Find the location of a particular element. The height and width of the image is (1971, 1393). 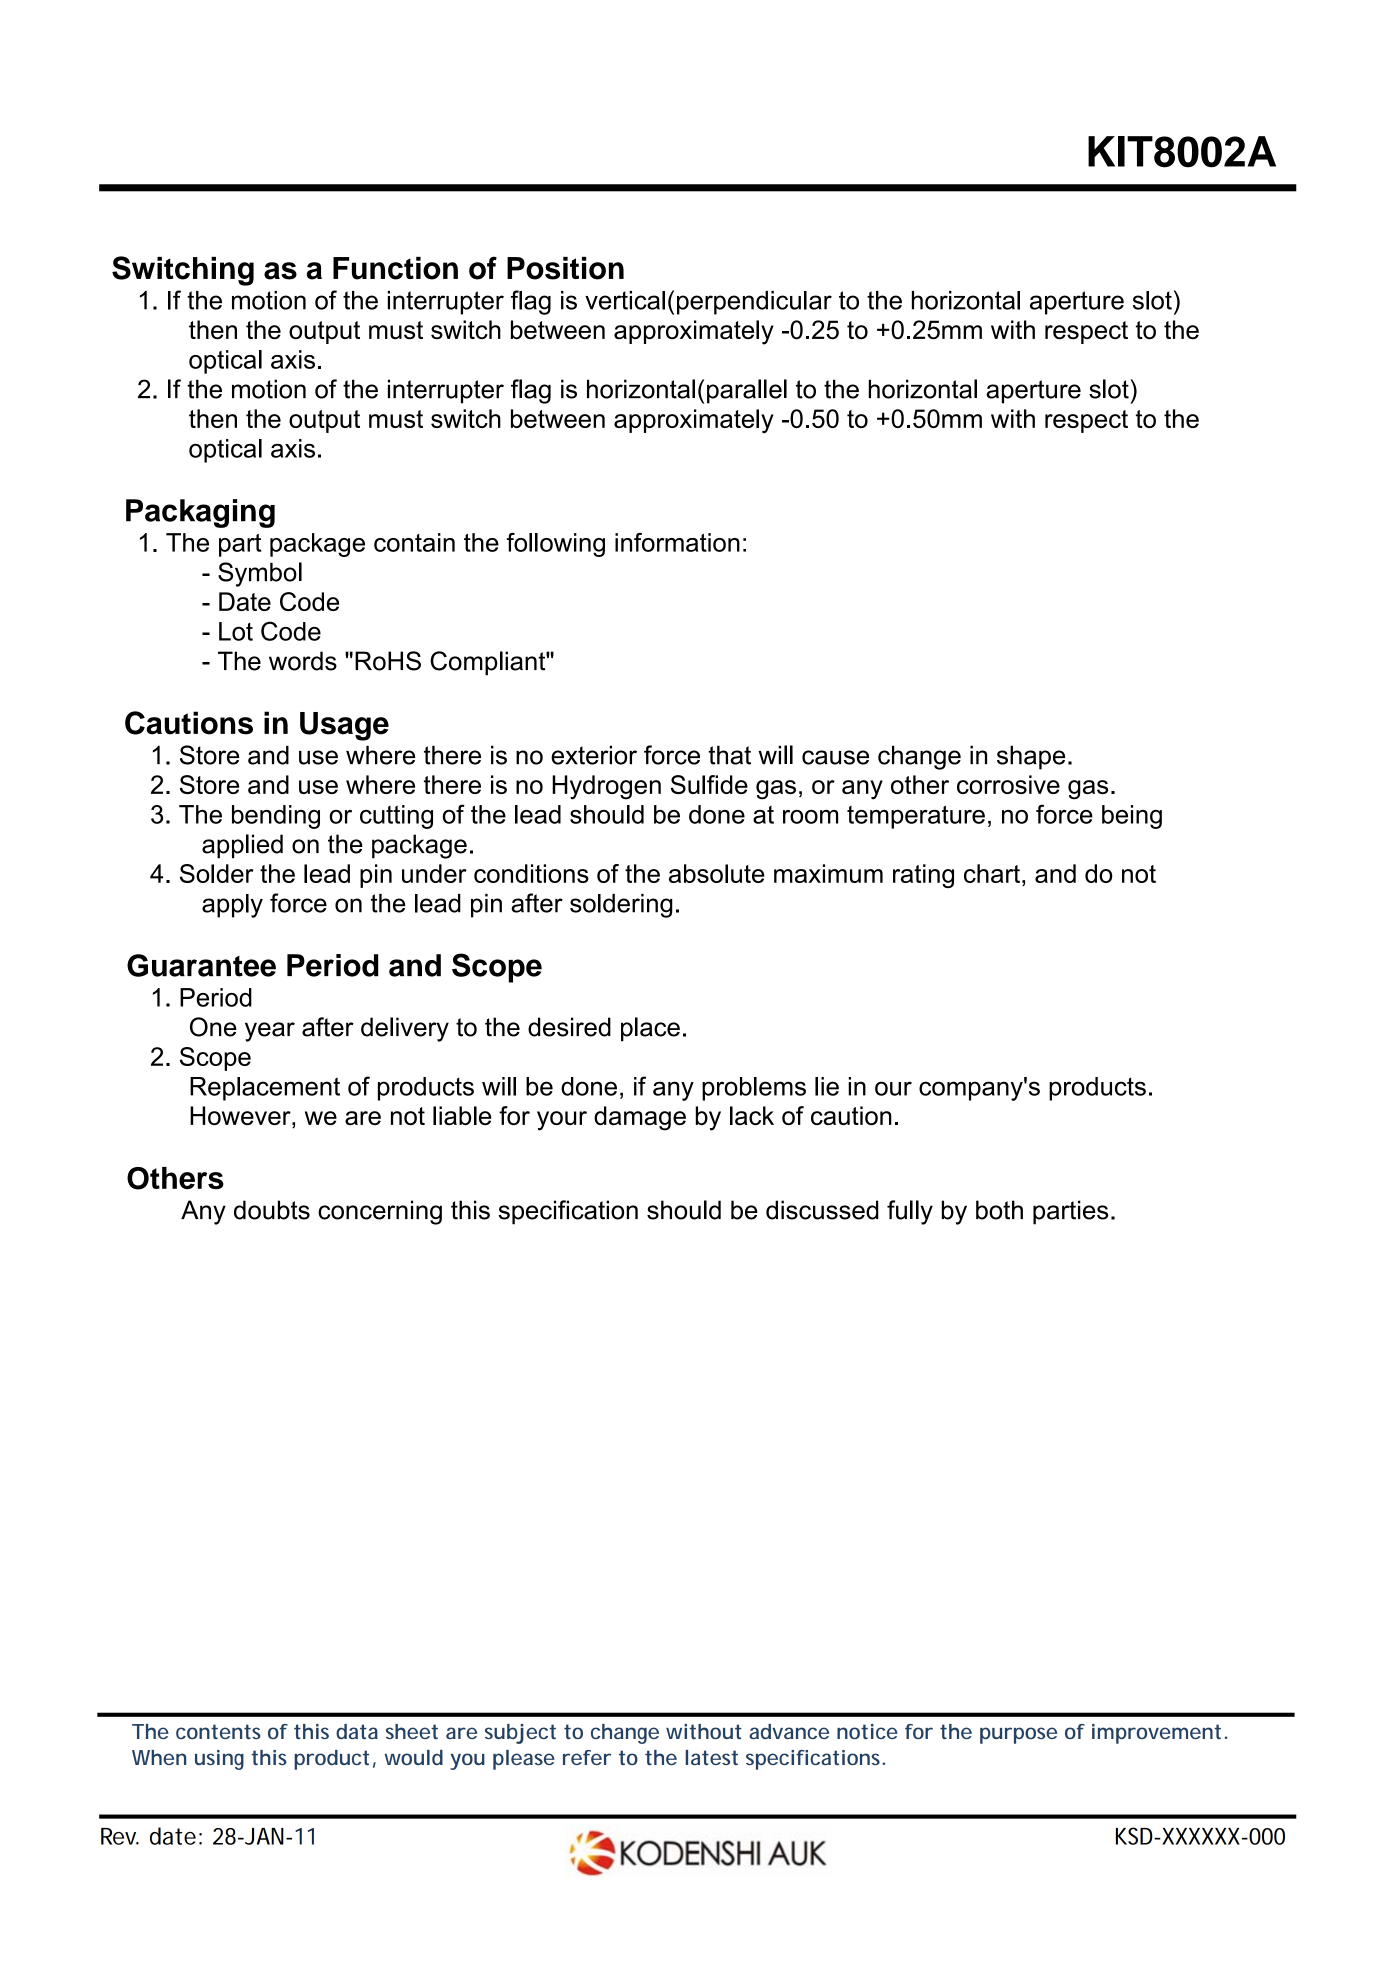

year is located at coordinates (270, 1032).
